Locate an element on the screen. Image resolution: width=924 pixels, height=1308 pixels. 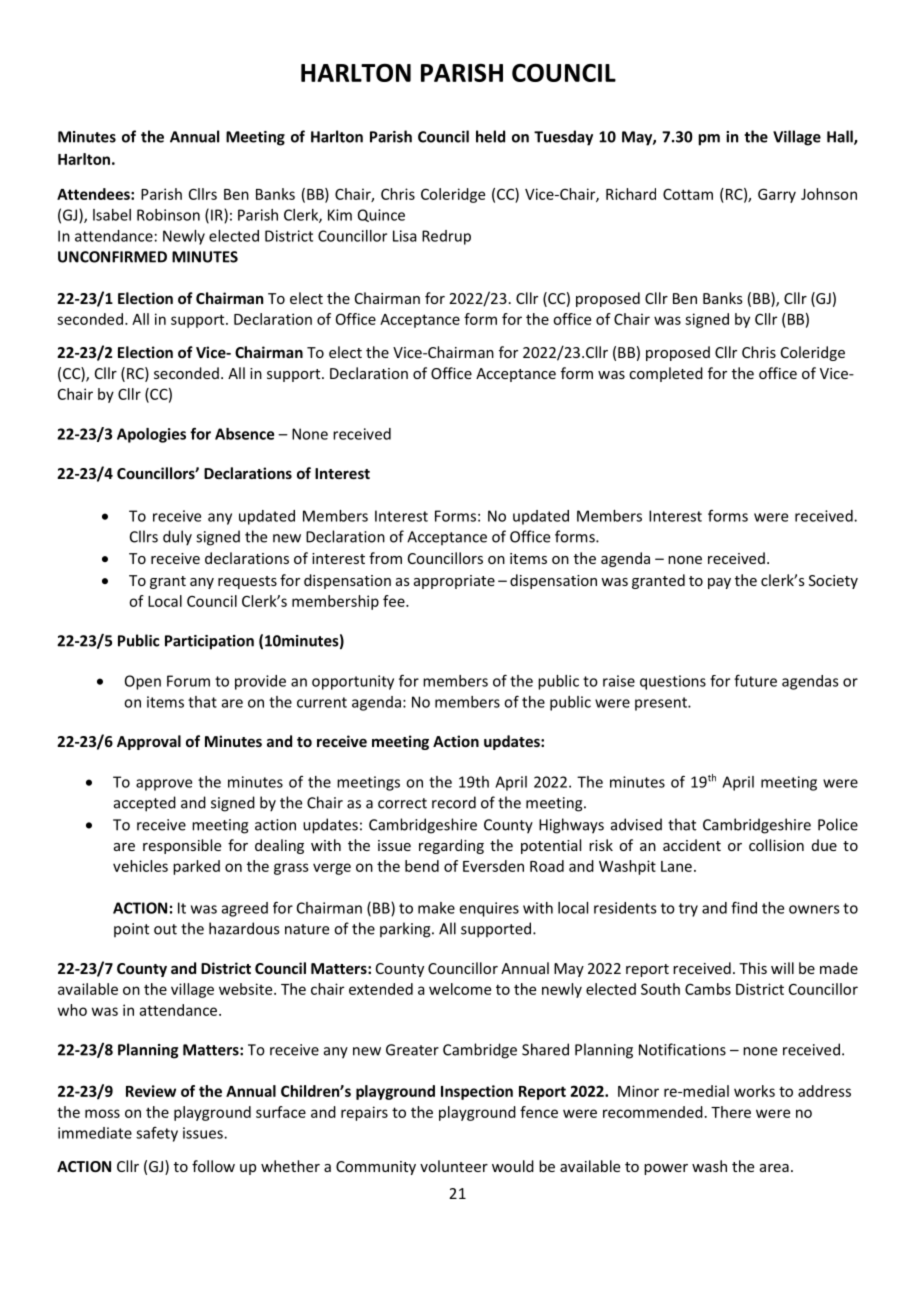
Apologies is located at coordinates (151, 435).
